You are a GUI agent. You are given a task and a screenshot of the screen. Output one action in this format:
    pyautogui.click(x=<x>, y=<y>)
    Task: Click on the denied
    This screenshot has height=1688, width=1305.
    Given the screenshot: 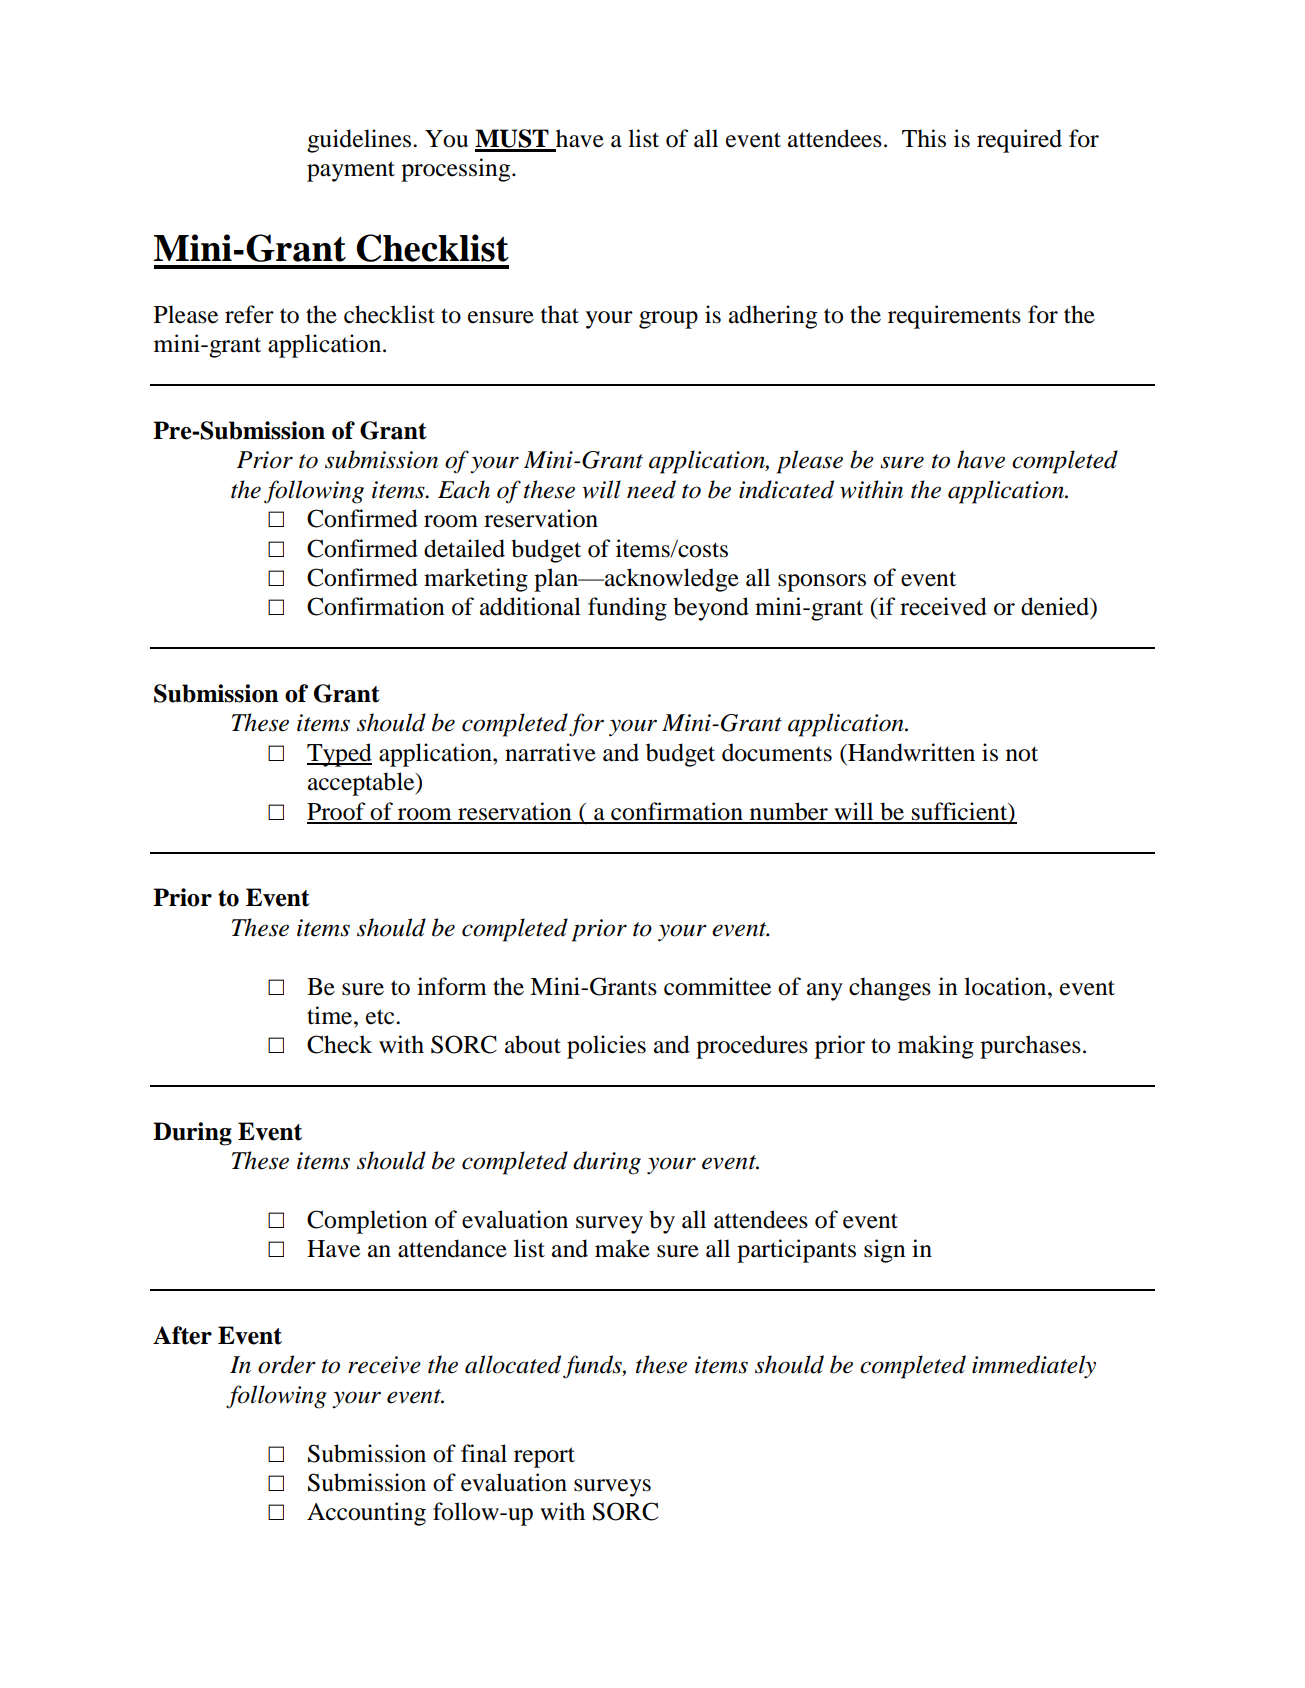 What is the action you would take?
    pyautogui.click(x=1056, y=607)
